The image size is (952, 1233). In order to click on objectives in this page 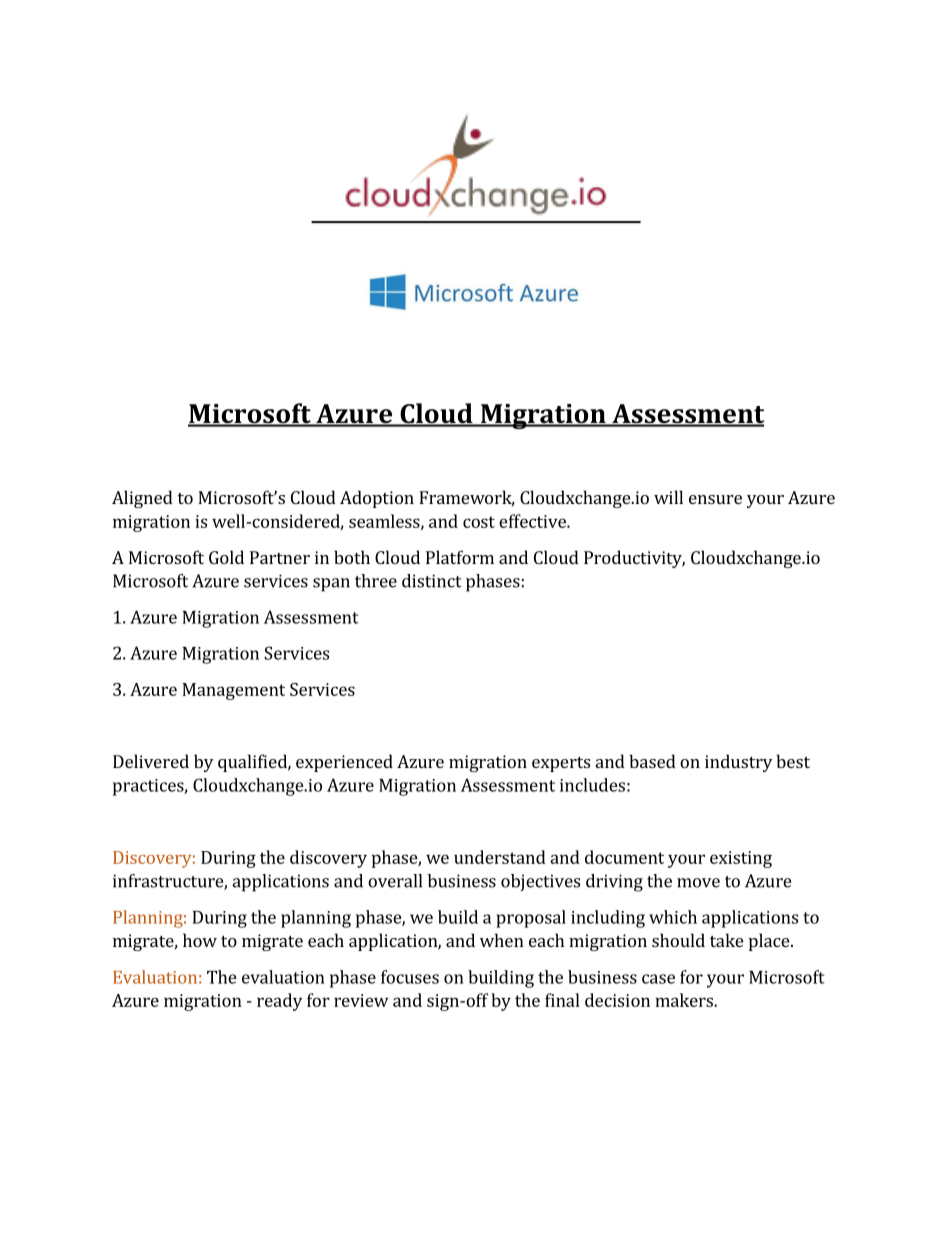, I will do `click(540, 882)`.
